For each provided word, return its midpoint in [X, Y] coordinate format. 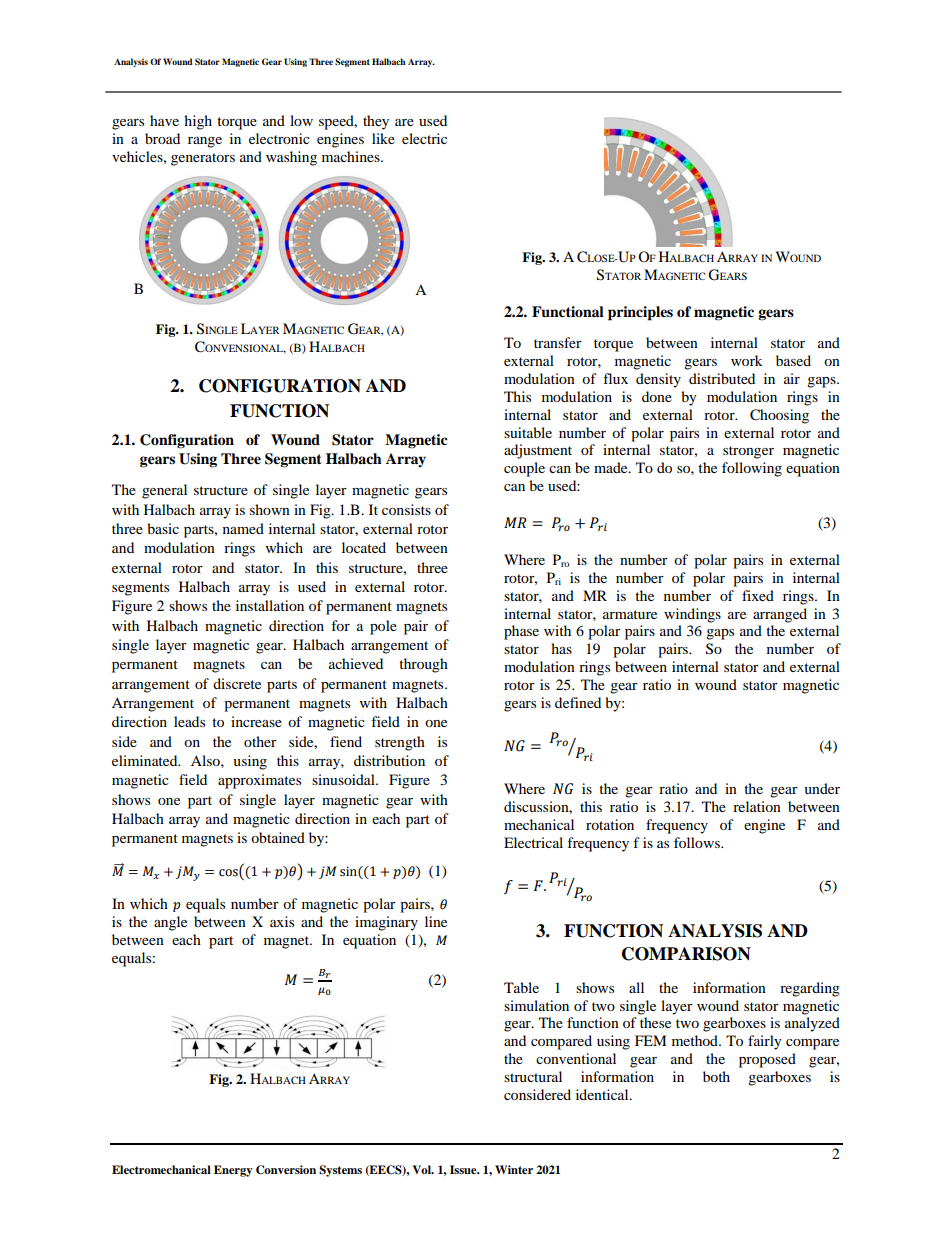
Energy [233, 1171]
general [164, 491]
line [436, 921]
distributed [722, 378]
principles [640, 313]
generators [203, 159]
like [383, 138]
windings [692, 615]
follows [698, 842]
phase [521, 632]
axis [282, 921]
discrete [237, 683]
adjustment [538, 451]
